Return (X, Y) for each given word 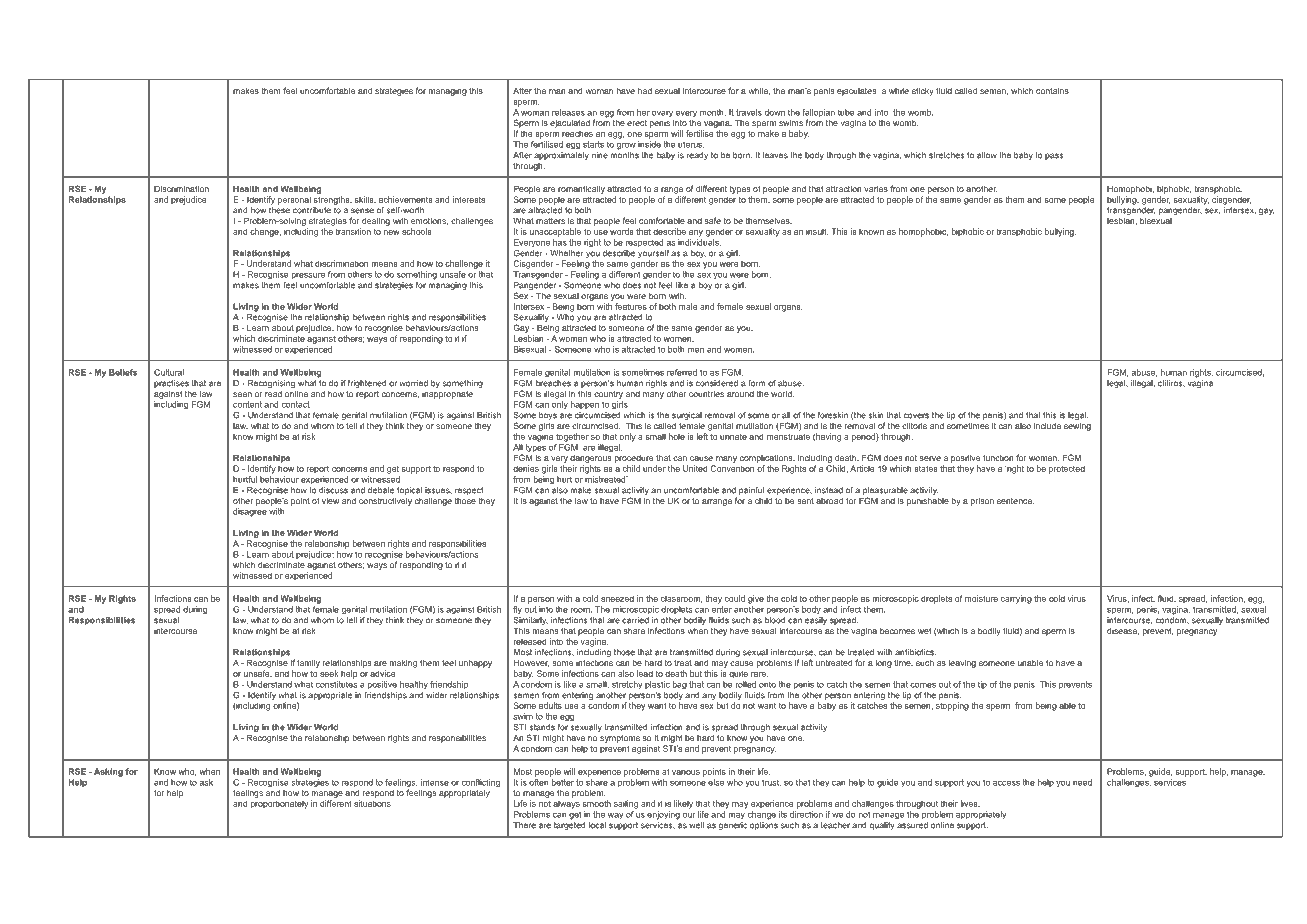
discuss (333, 490)
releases (568, 112)
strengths (333, 200)
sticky (923, 91)
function (998, 457)
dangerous (591, 457)
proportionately (279, 804)
